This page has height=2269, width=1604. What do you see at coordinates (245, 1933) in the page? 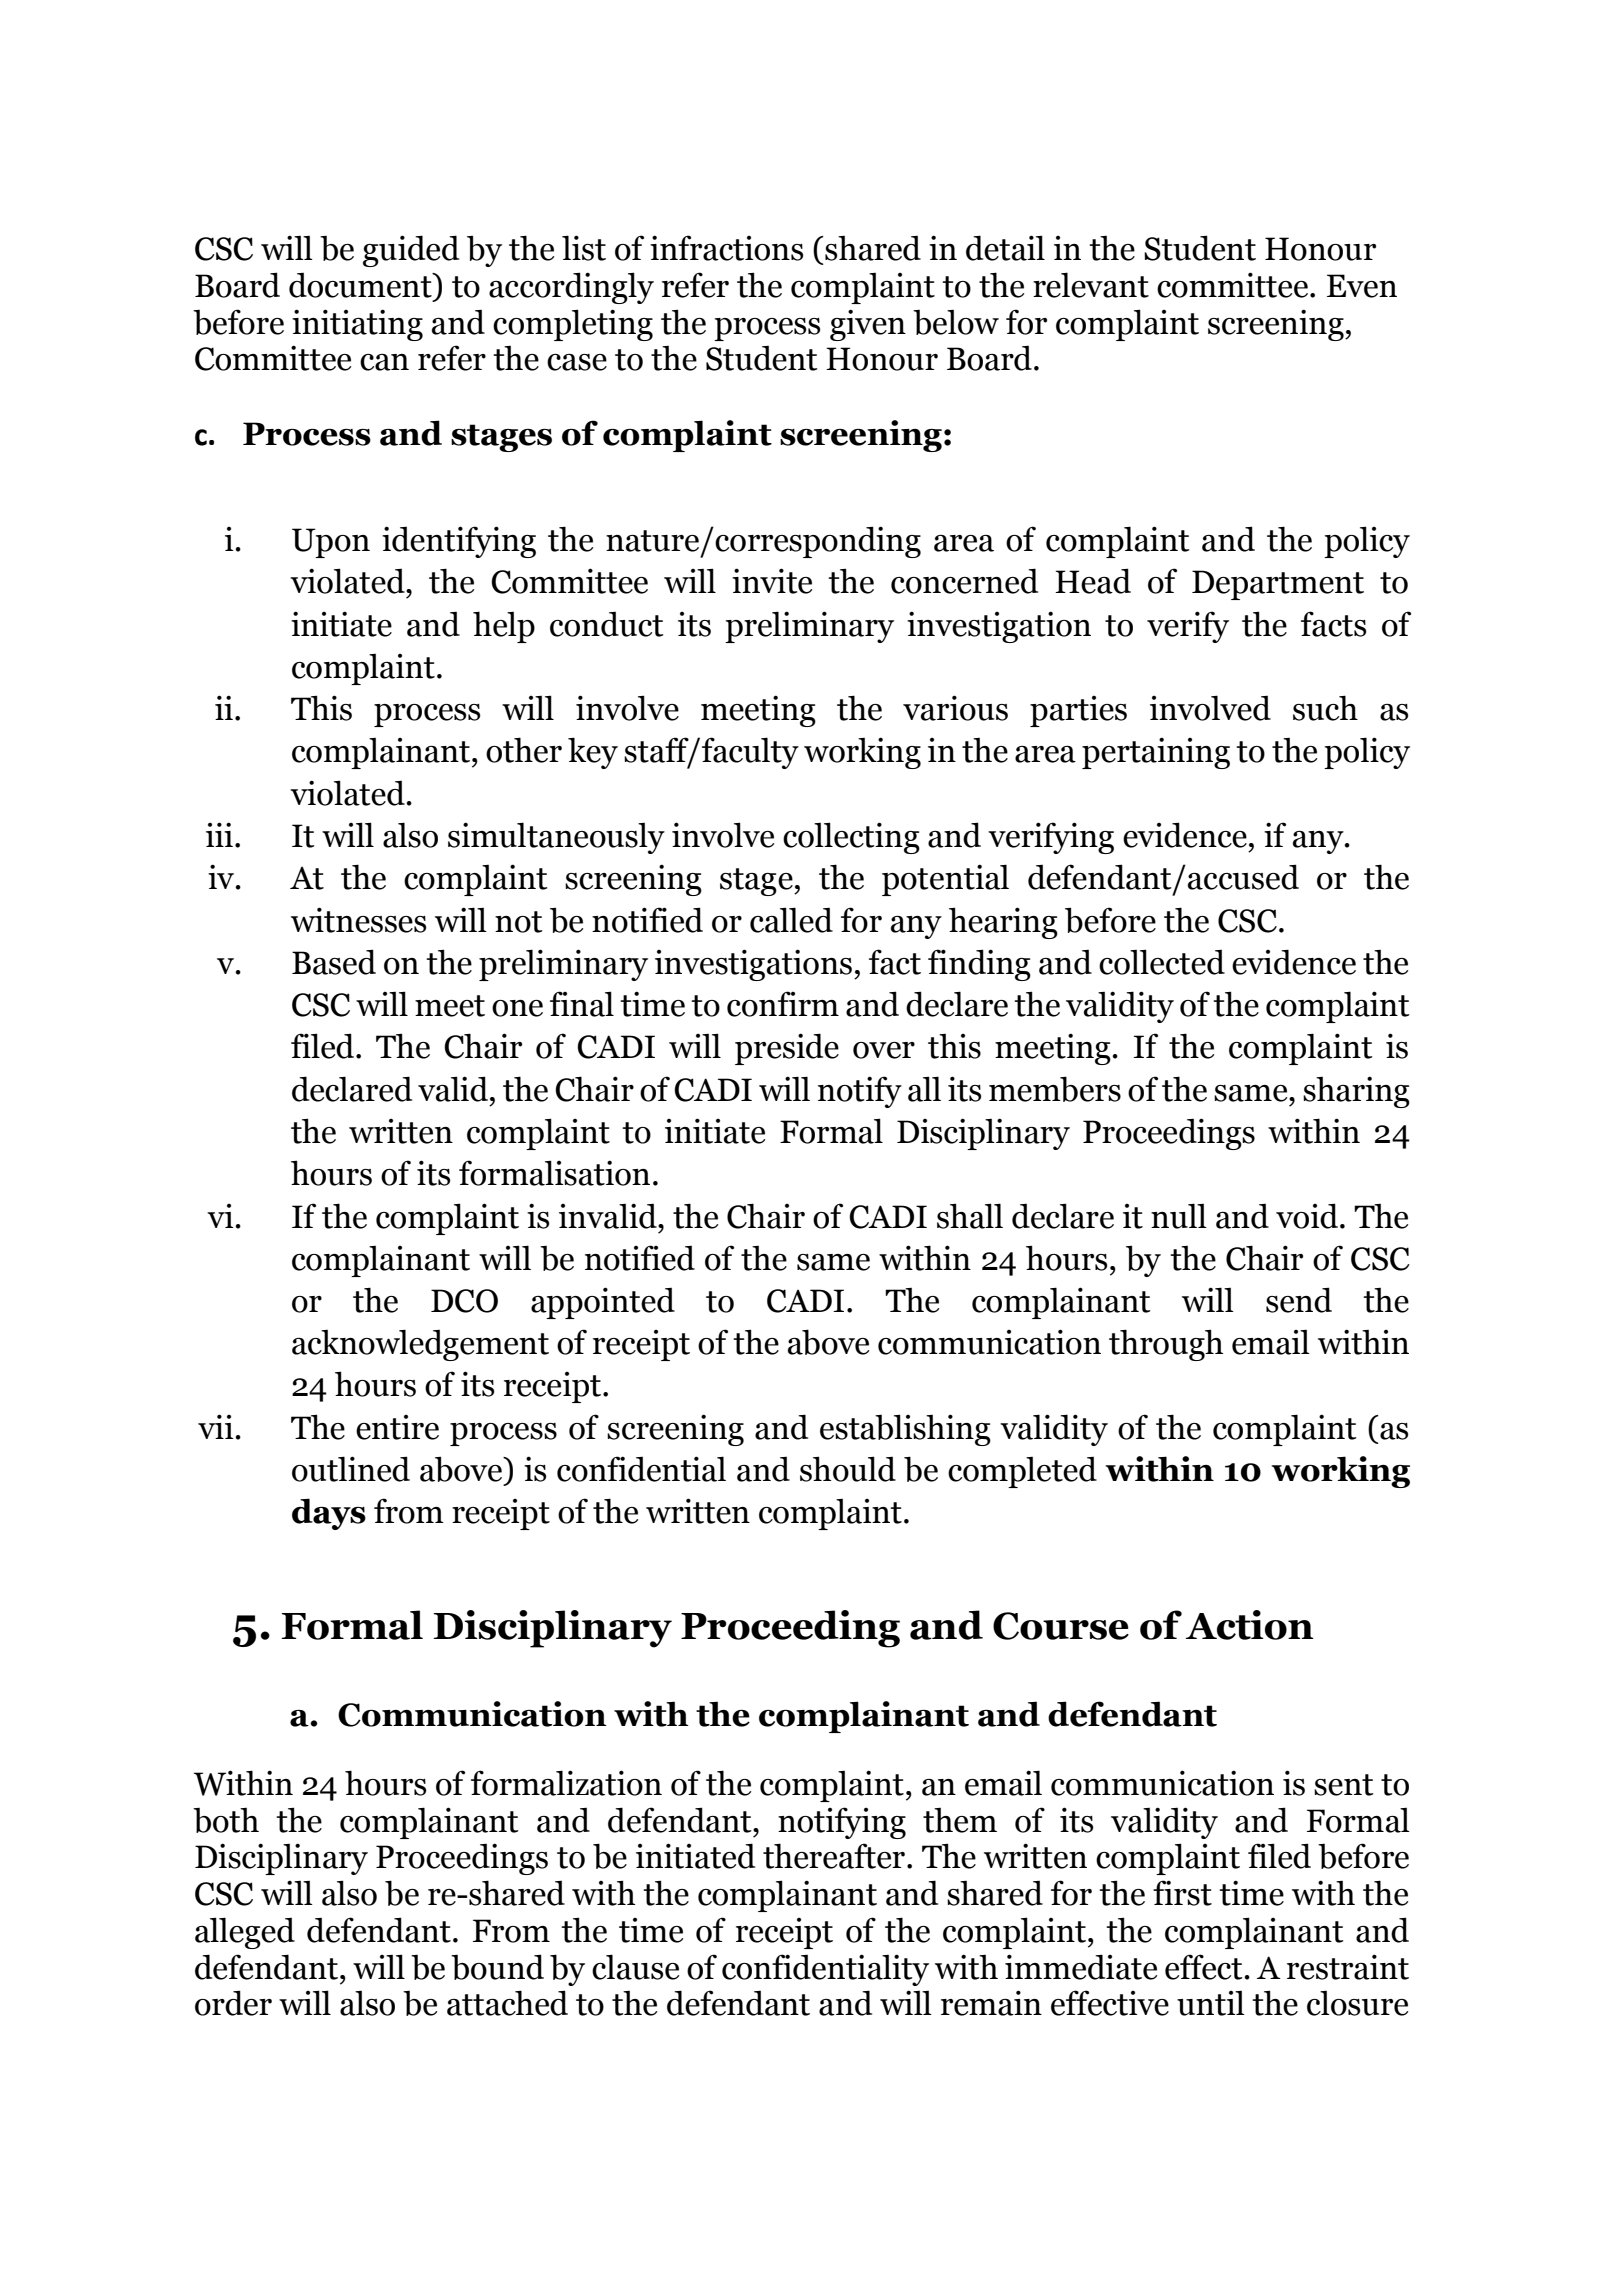
I see `alleged` at bounding box center [245, 1933].
